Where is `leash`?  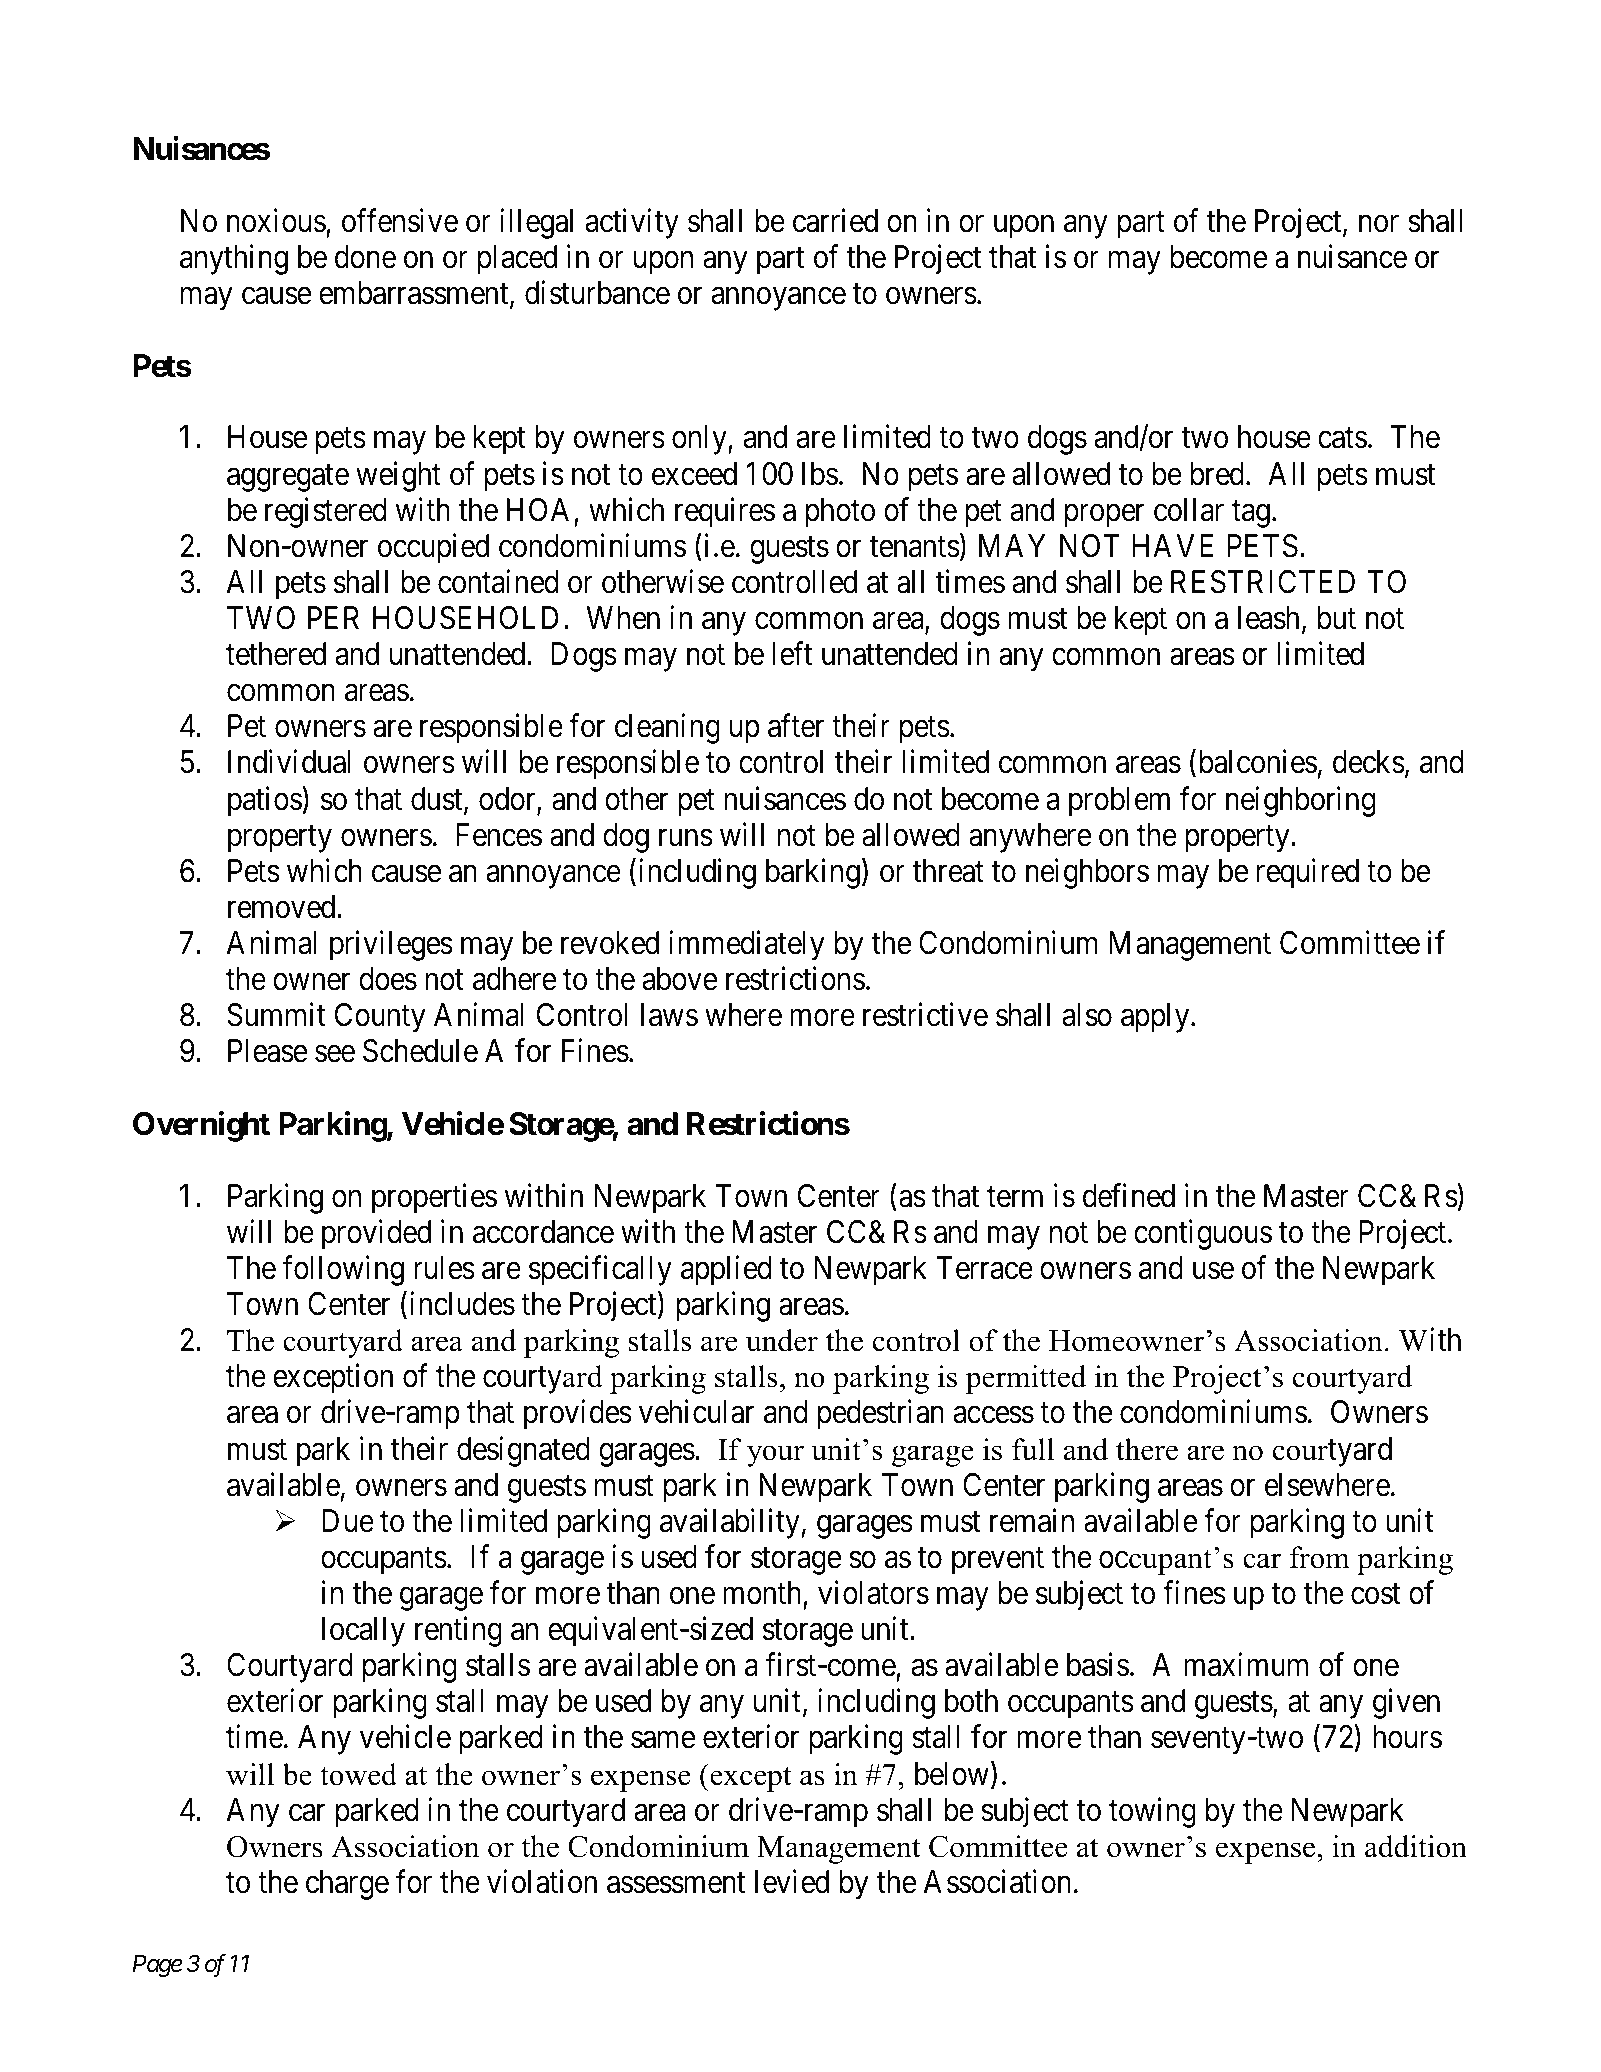 leash is located at coordinates (1268, 618).
